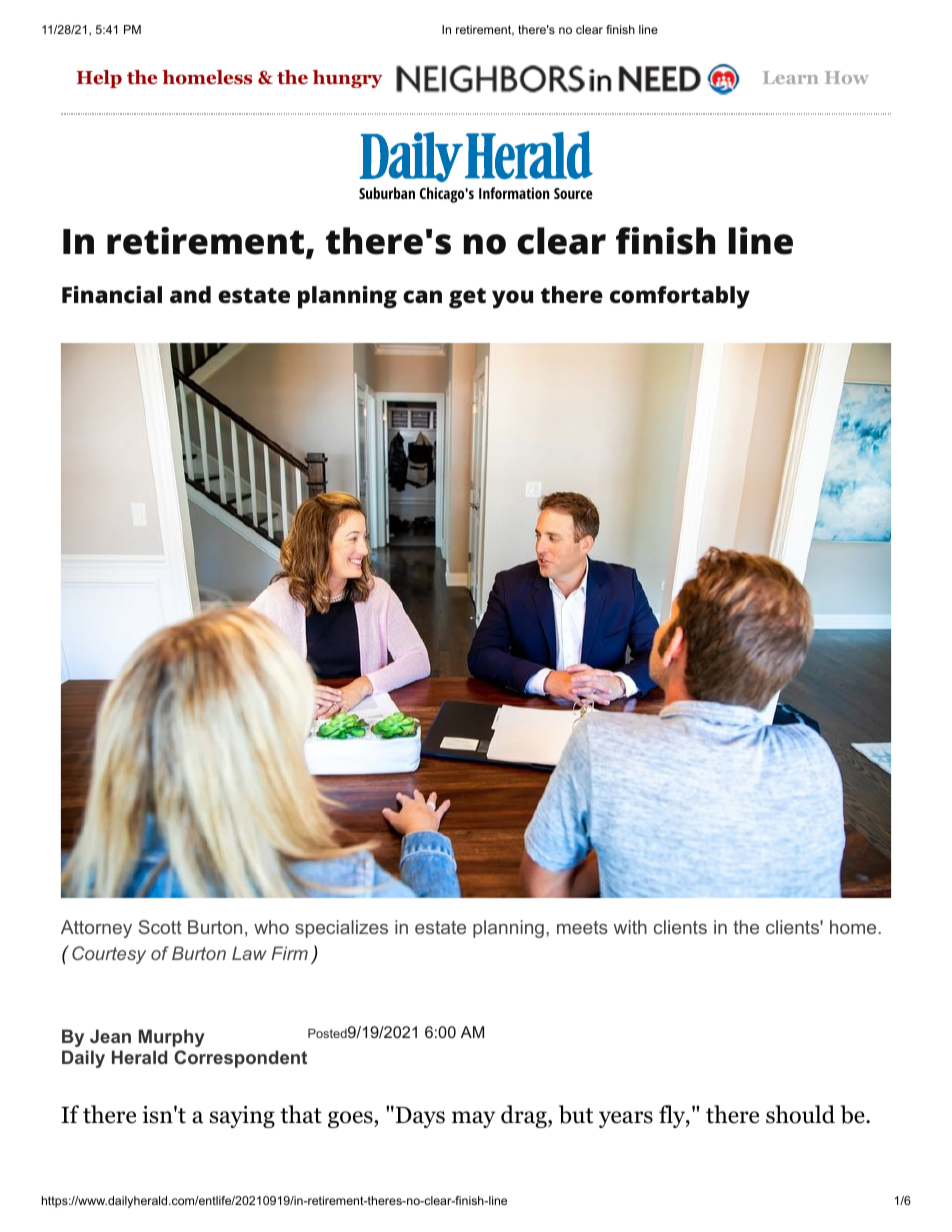  Describe the element at coordinates (473, 1119) in the screenshot. I see `may` at that location.
